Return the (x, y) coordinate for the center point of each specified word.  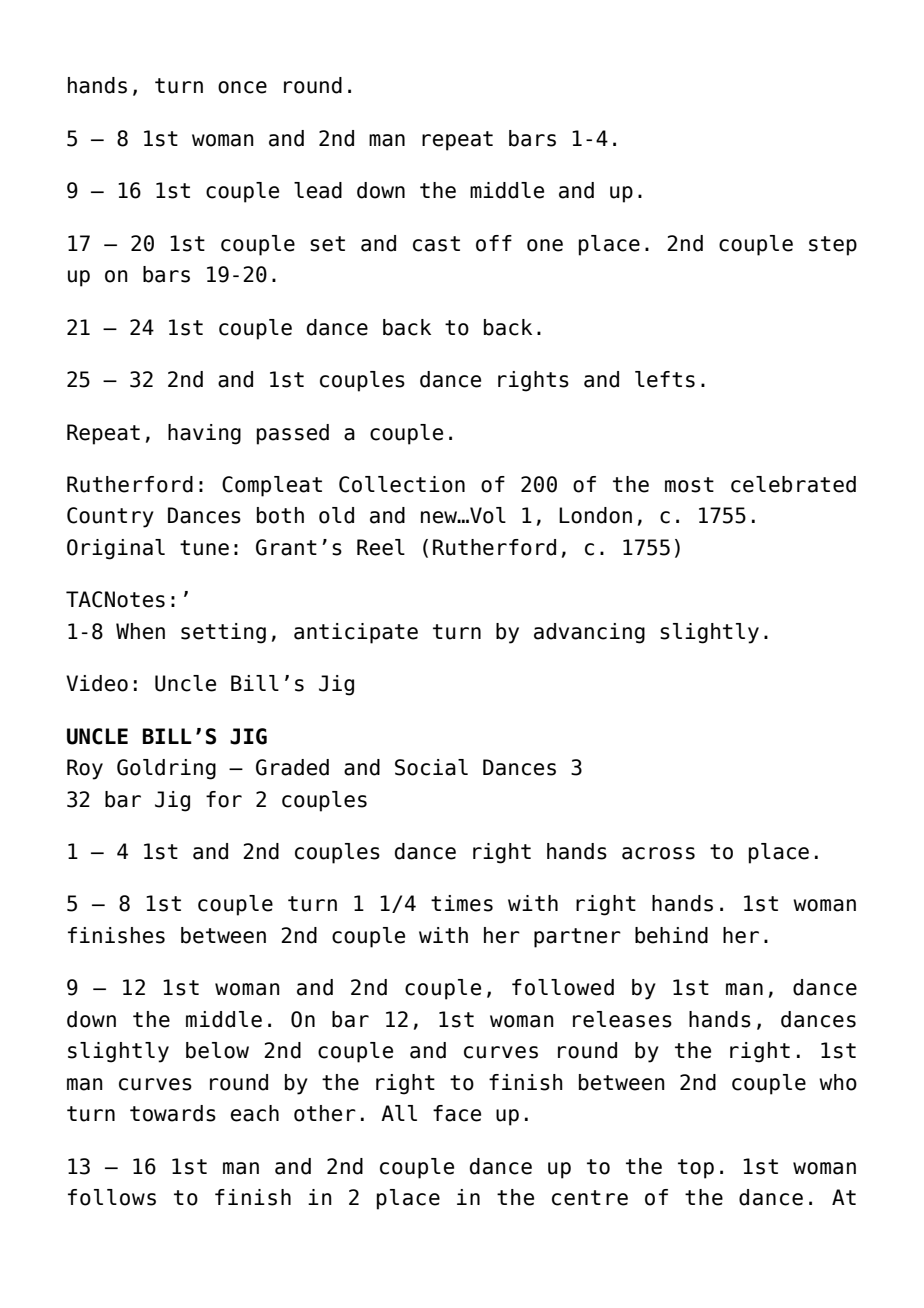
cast (436, 244)
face (457, 1113)
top (696, 1169)
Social (431, 767)
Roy (85, 769)
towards (173, 1113)
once (242, 87)
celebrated (793, 484)
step (833, 246)
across (658, 853)
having (204, 434)
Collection (402, 484)
